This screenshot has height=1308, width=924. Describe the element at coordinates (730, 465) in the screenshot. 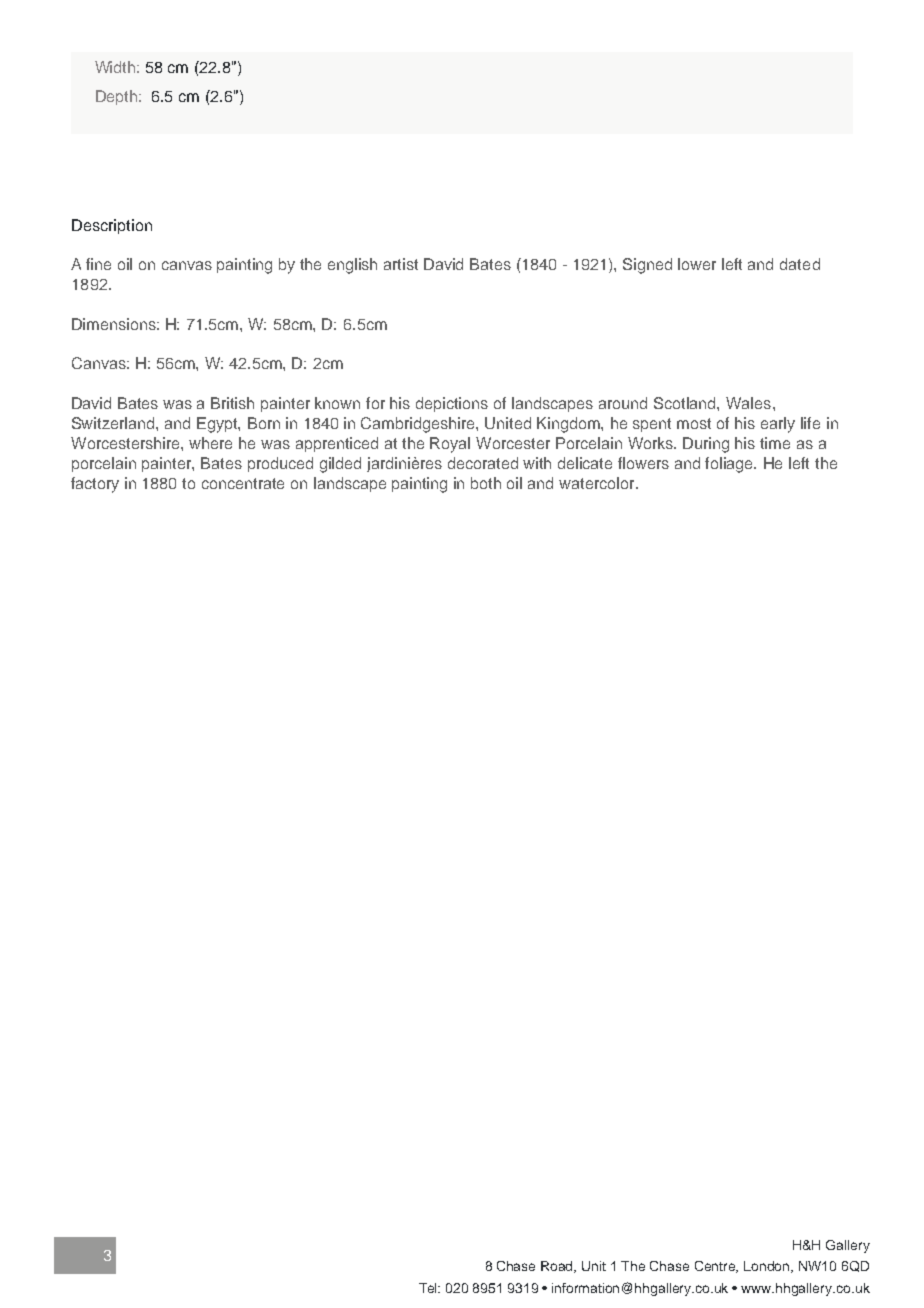

I see `foliage` at that location.
